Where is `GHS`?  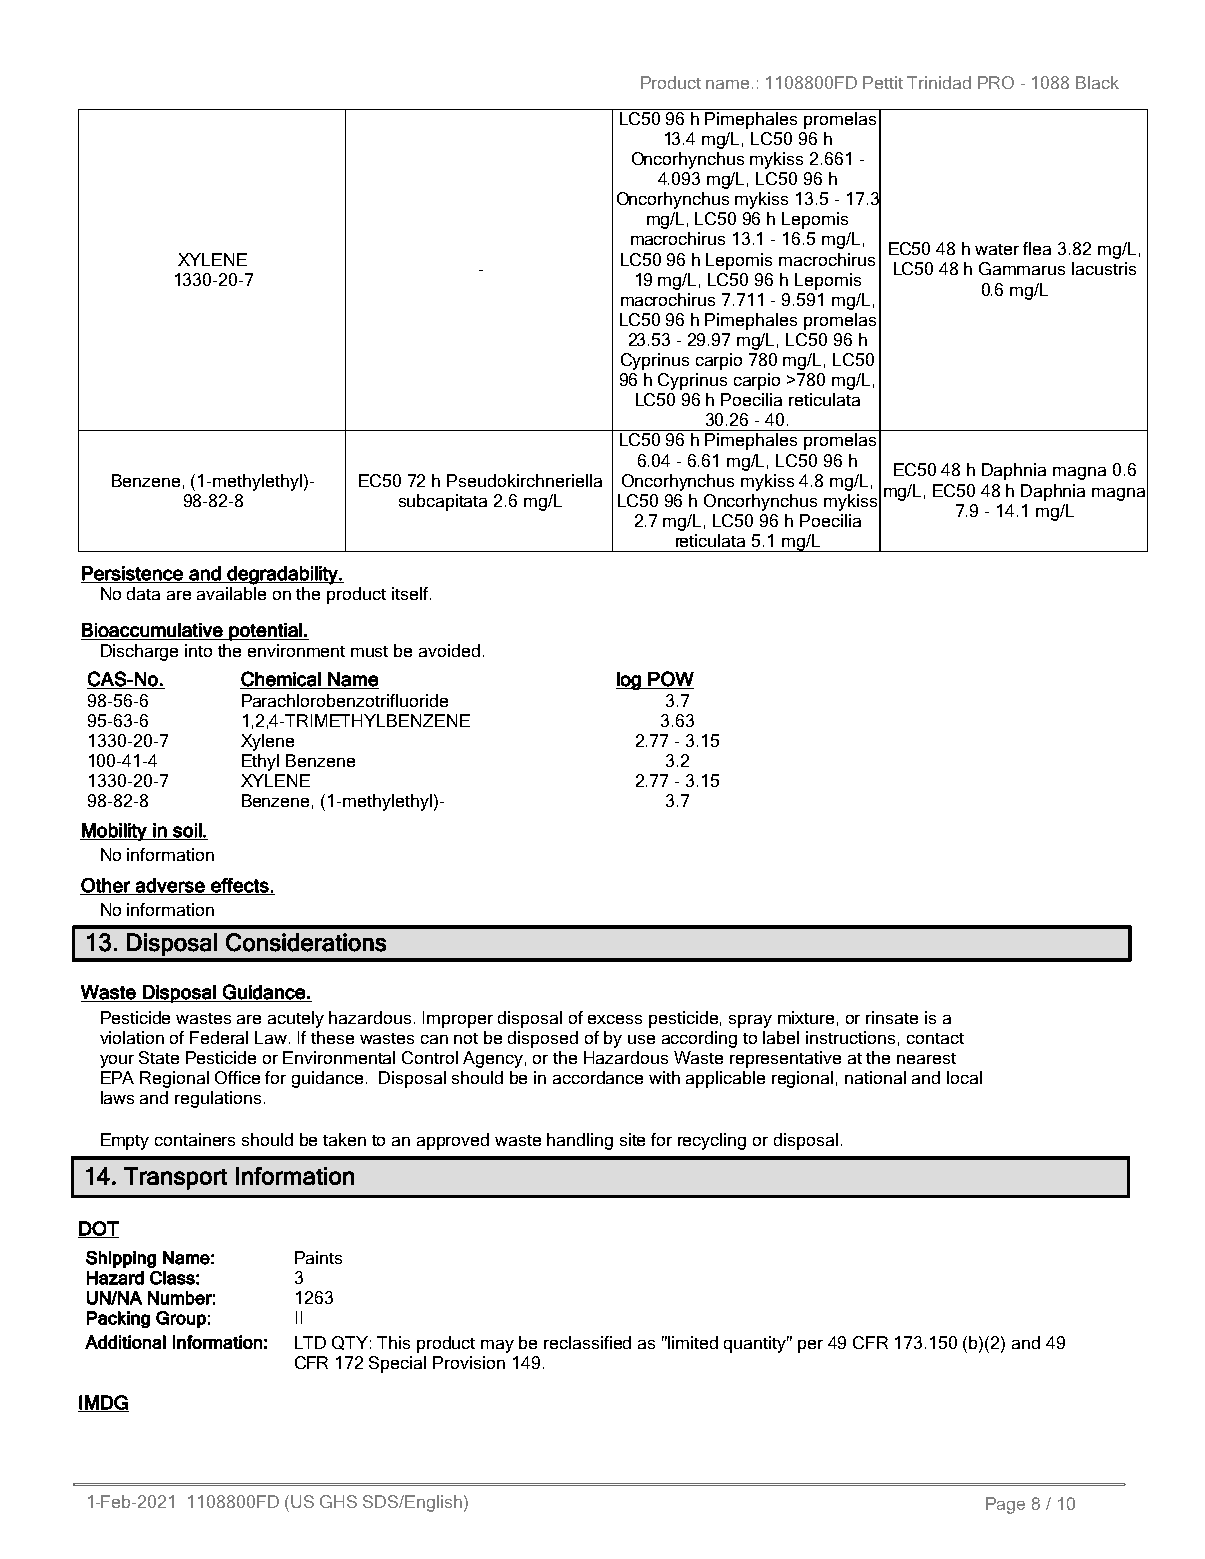
GHS is located at coordinates (338, 1501).
